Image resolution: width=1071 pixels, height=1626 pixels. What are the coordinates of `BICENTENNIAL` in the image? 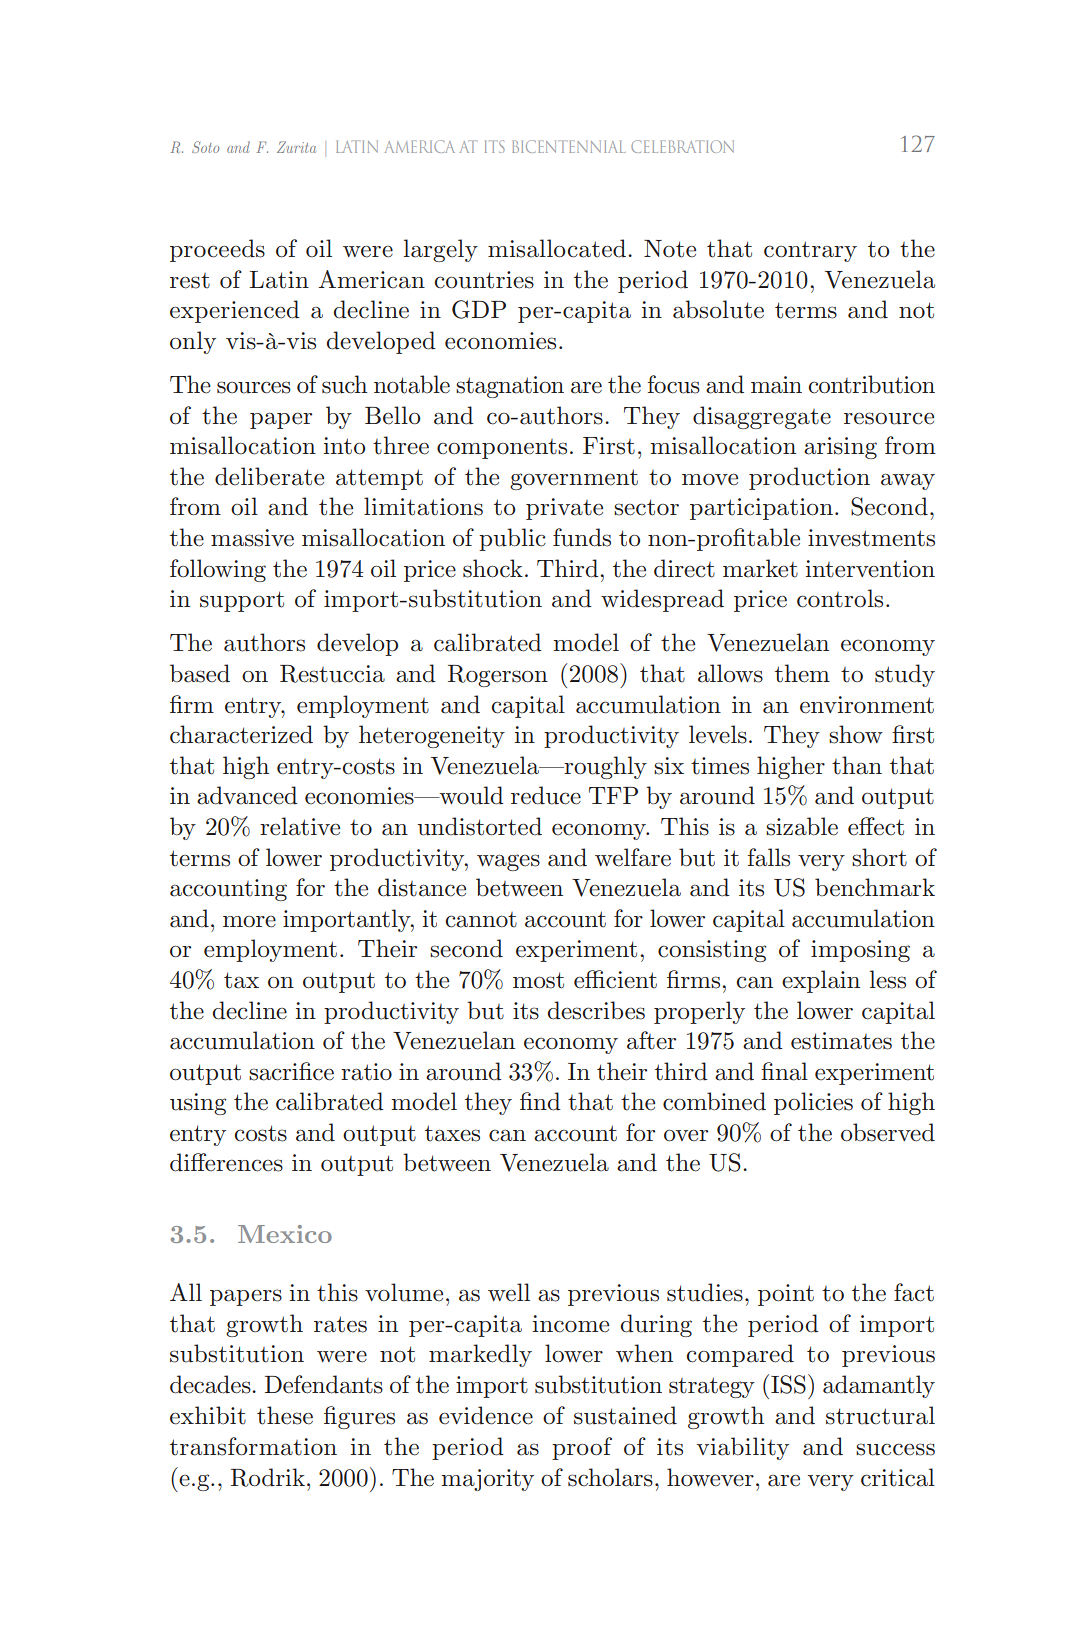 It's located at (569, 146).
